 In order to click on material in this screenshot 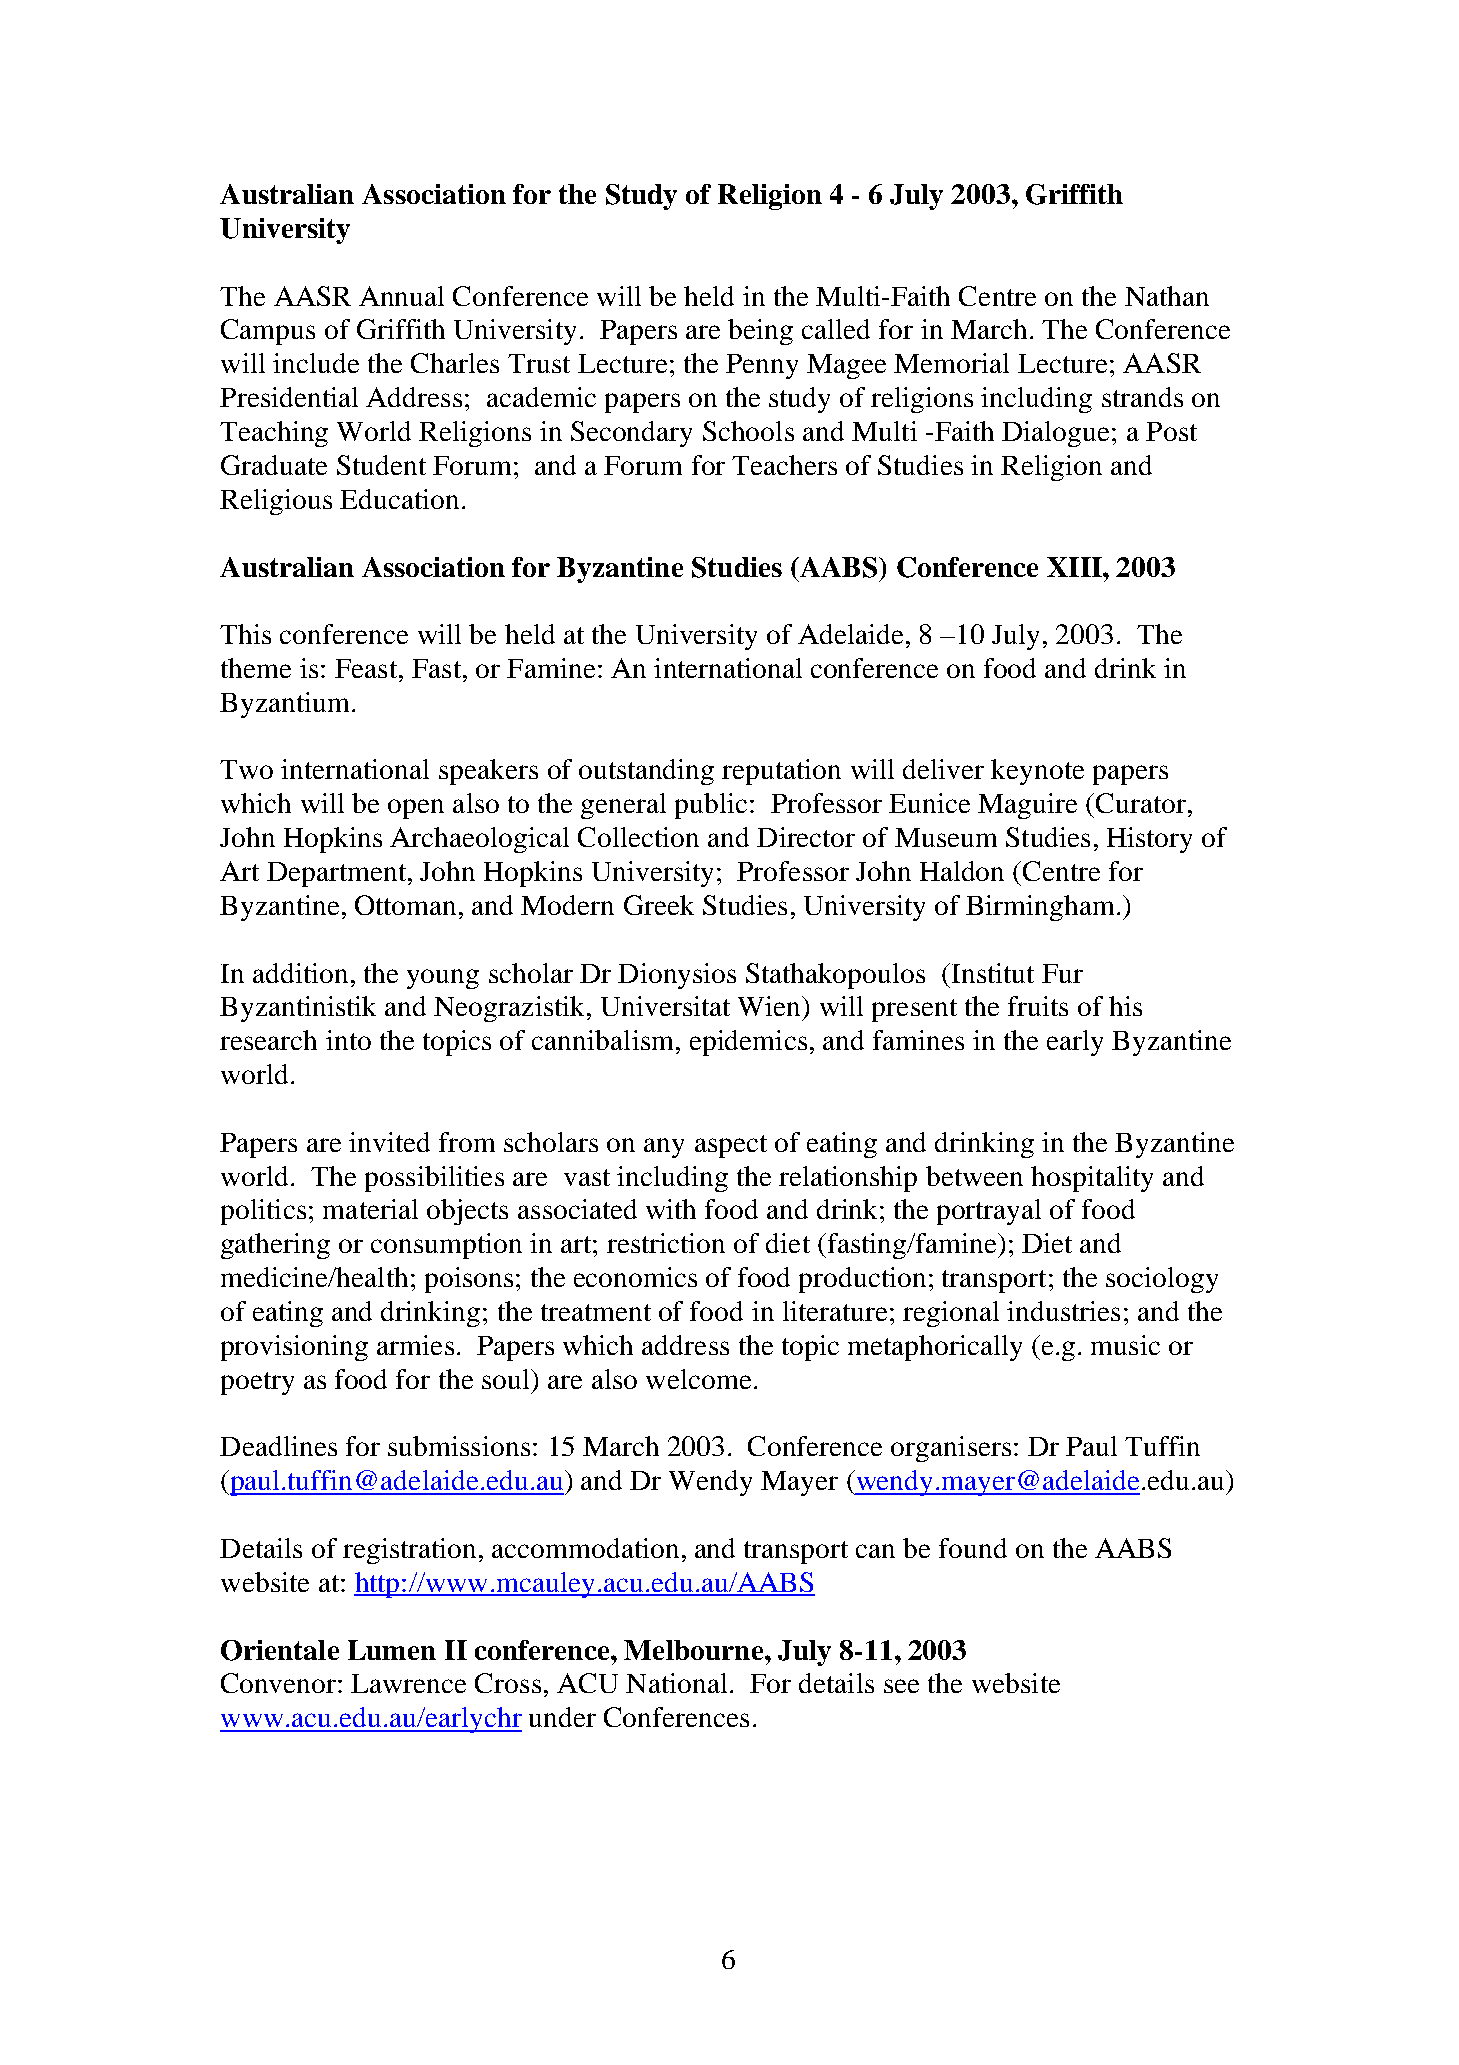, I will do `click(370, 1209)`.
